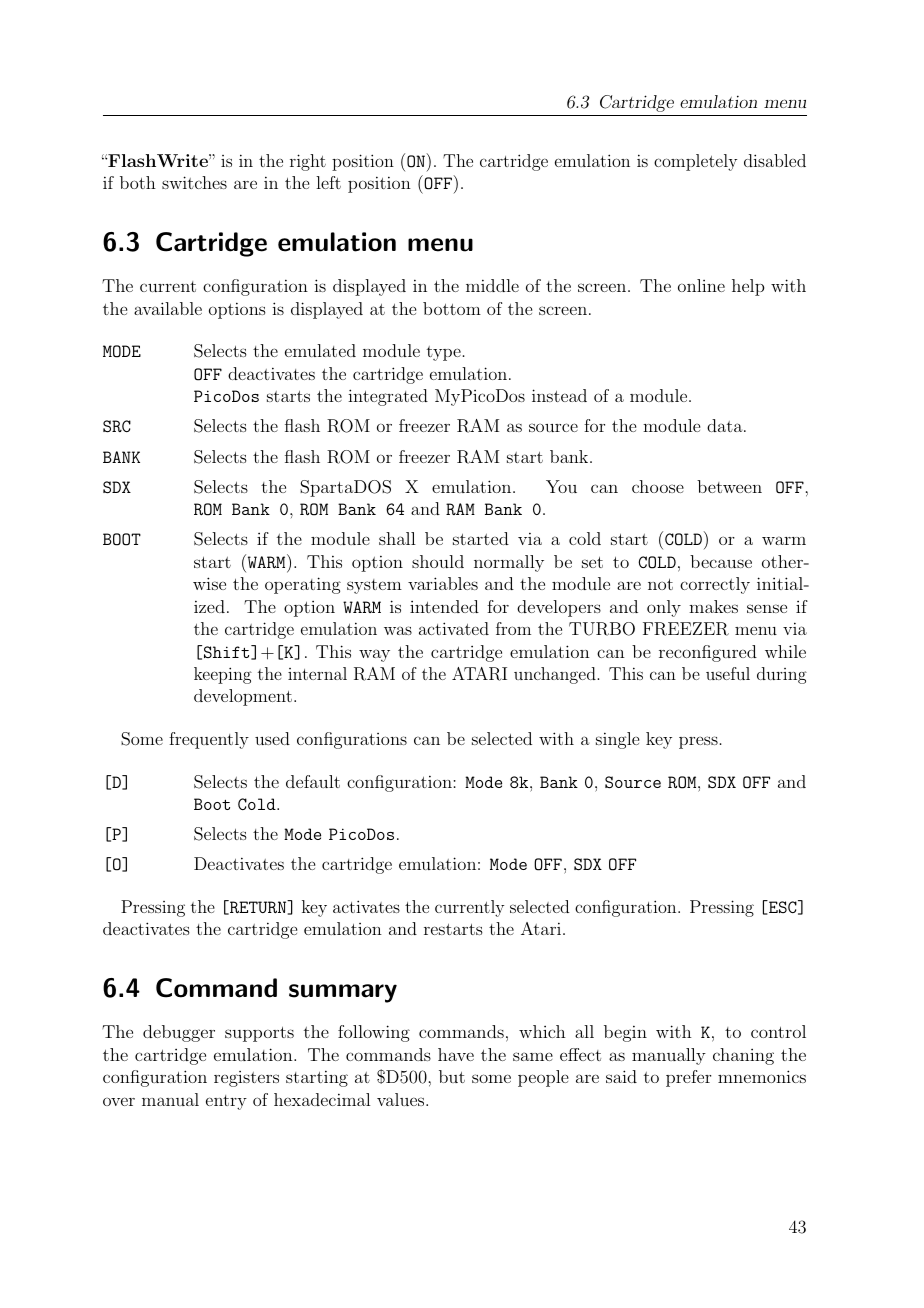 Image resolution: width=924 pixels, height=1308 pixels. I want to click on but, so click(452, 1076).
